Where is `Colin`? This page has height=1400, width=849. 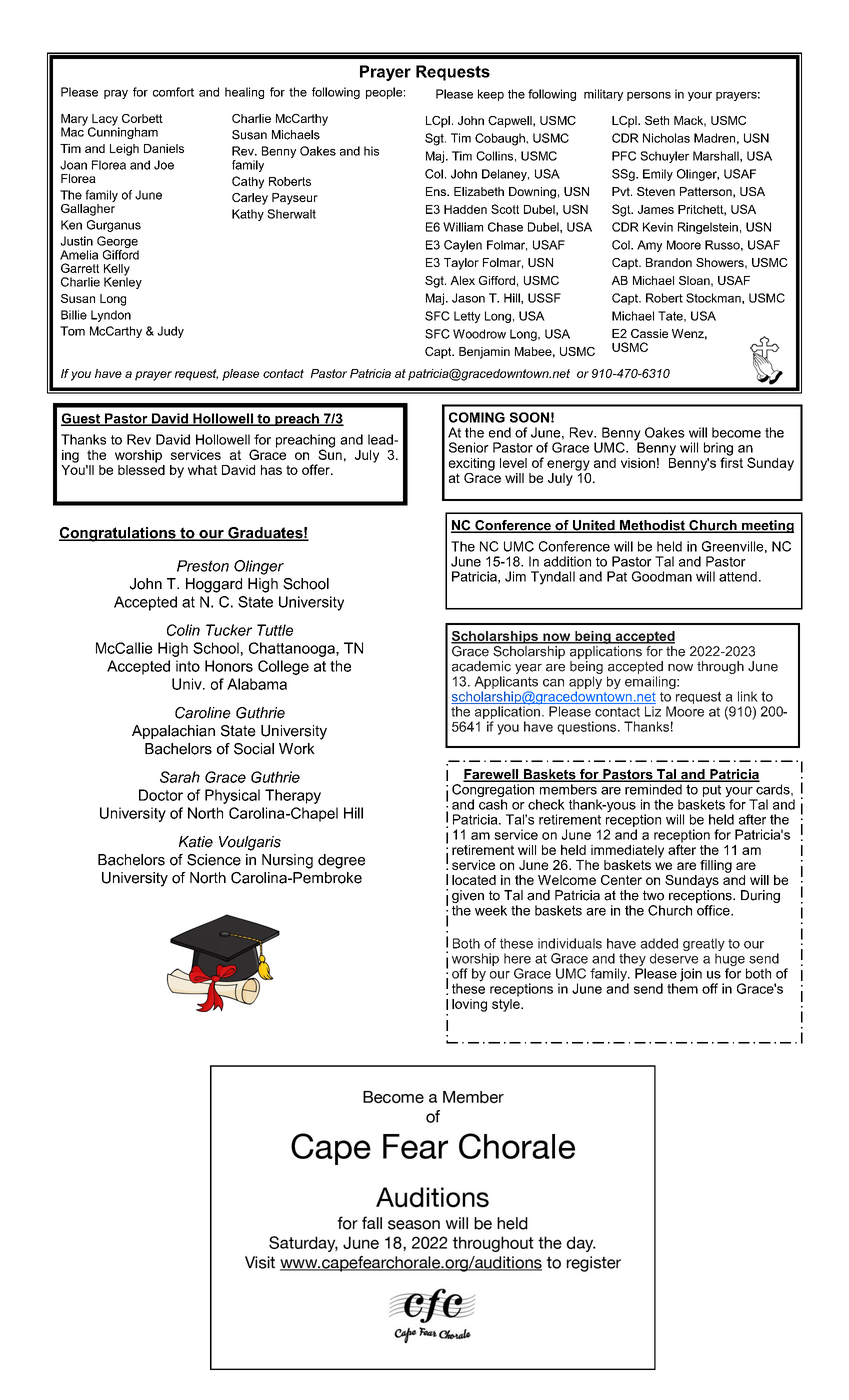 Colin is located at coordinates (183, 630).
